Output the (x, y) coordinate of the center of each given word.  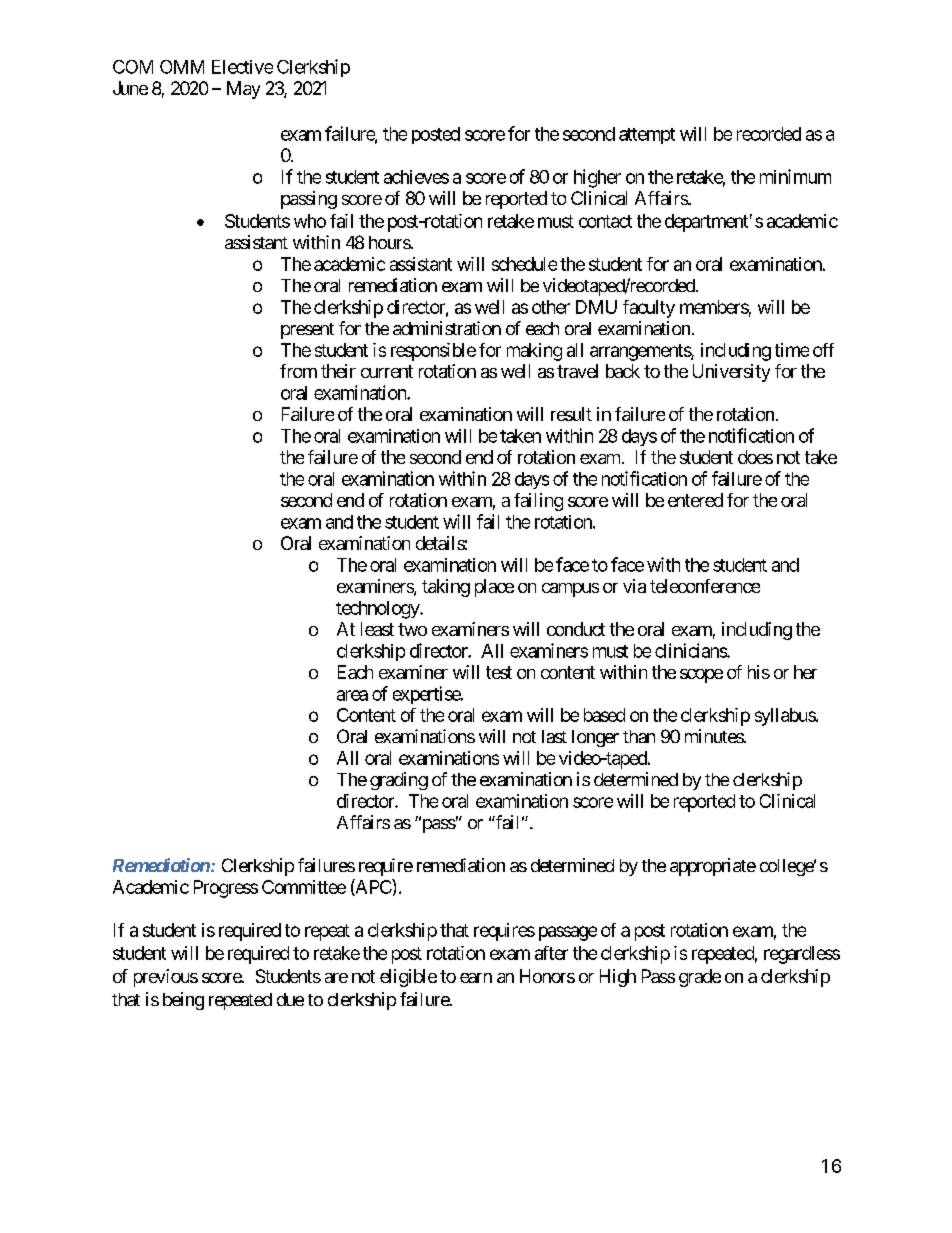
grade (700, 978)
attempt (647, 136)
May (243, 90)
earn (476, 978)
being (183, 1001)
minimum (795, 176)
